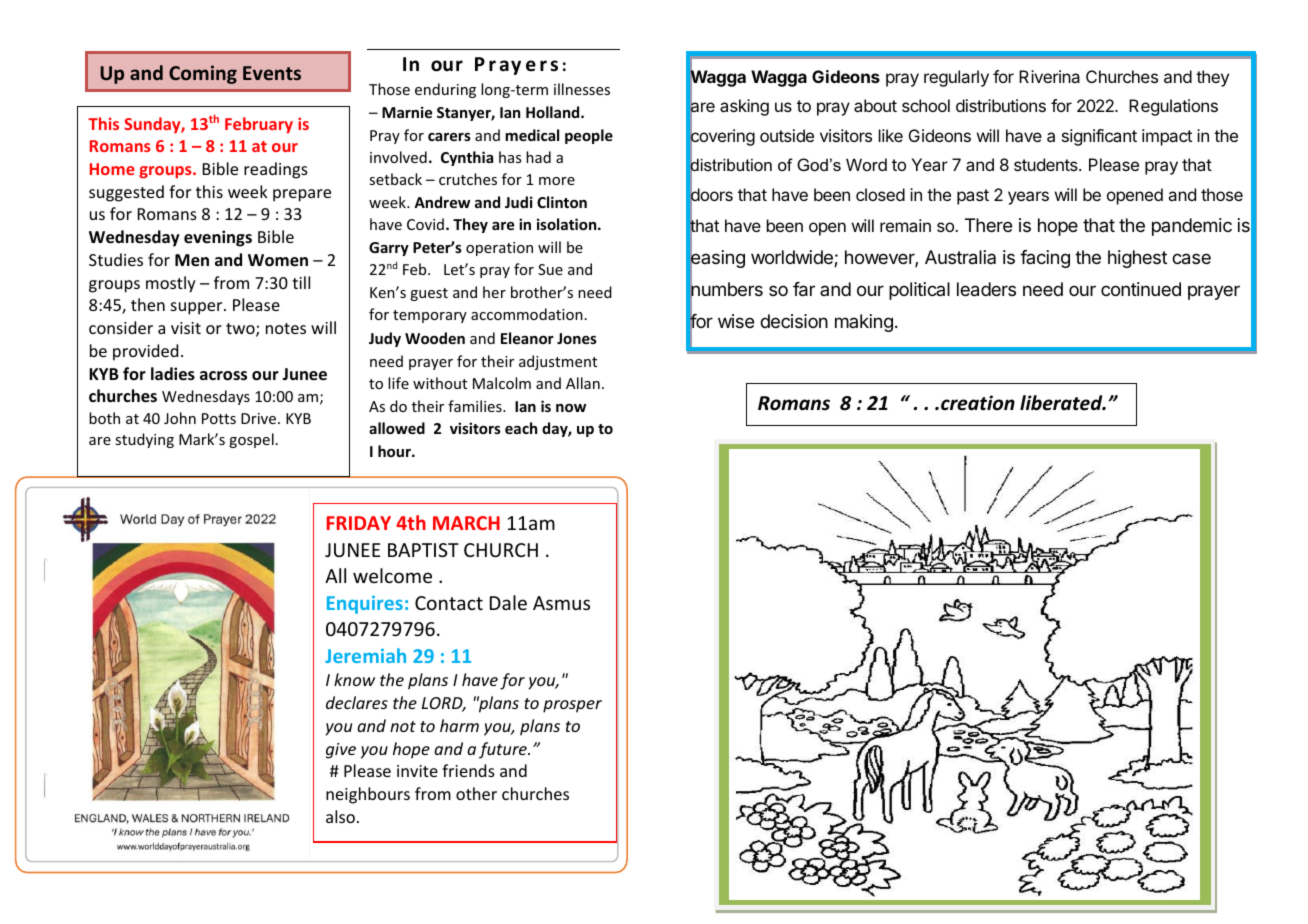 The height and width of the image is (924, 1308). Describe the element at coordinates (203, 74) in the image. I see `Coming` at that location.
